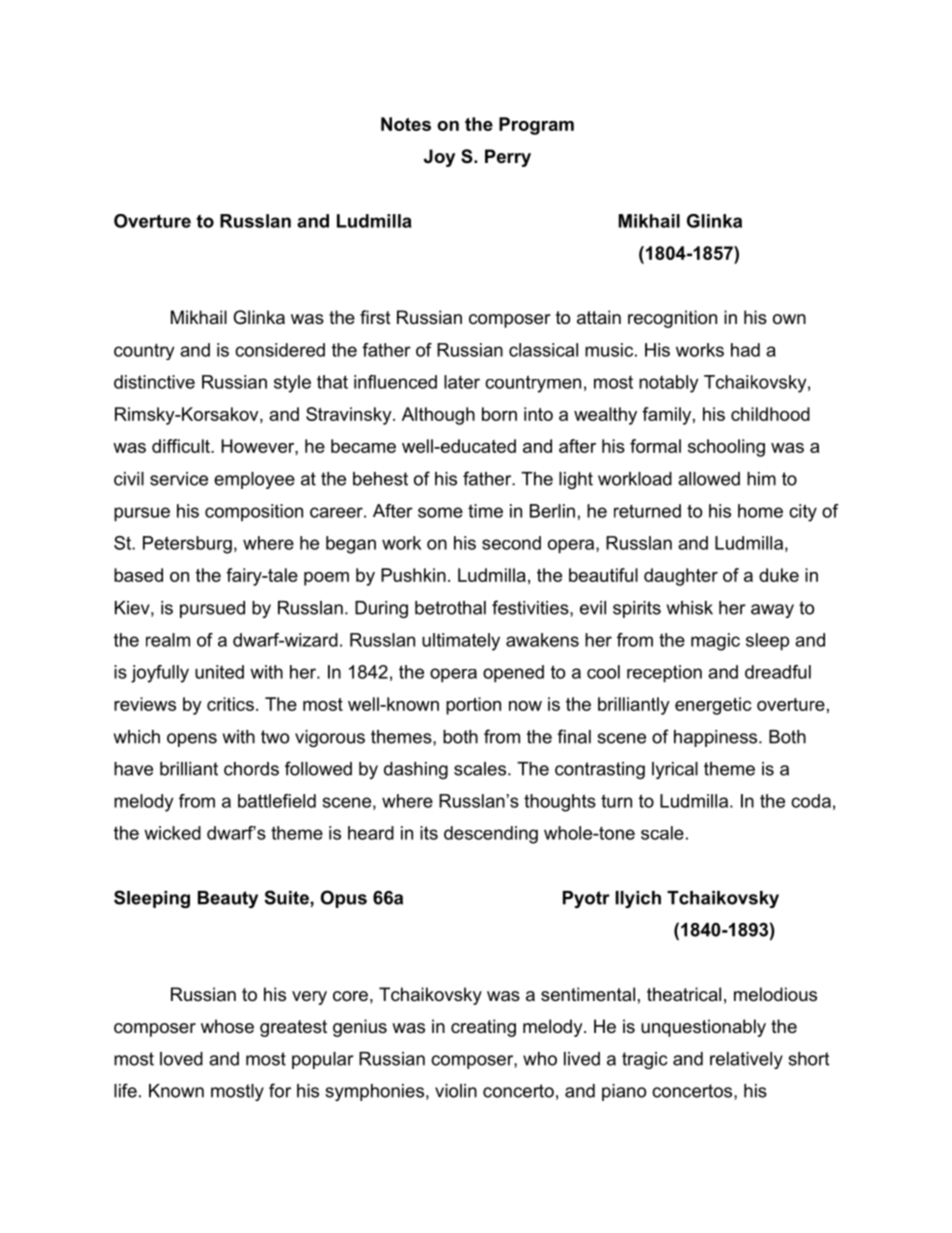  What do you see at coordinates (438, 416) in the document?
I see `Although` at bounding box center [438, 416].
